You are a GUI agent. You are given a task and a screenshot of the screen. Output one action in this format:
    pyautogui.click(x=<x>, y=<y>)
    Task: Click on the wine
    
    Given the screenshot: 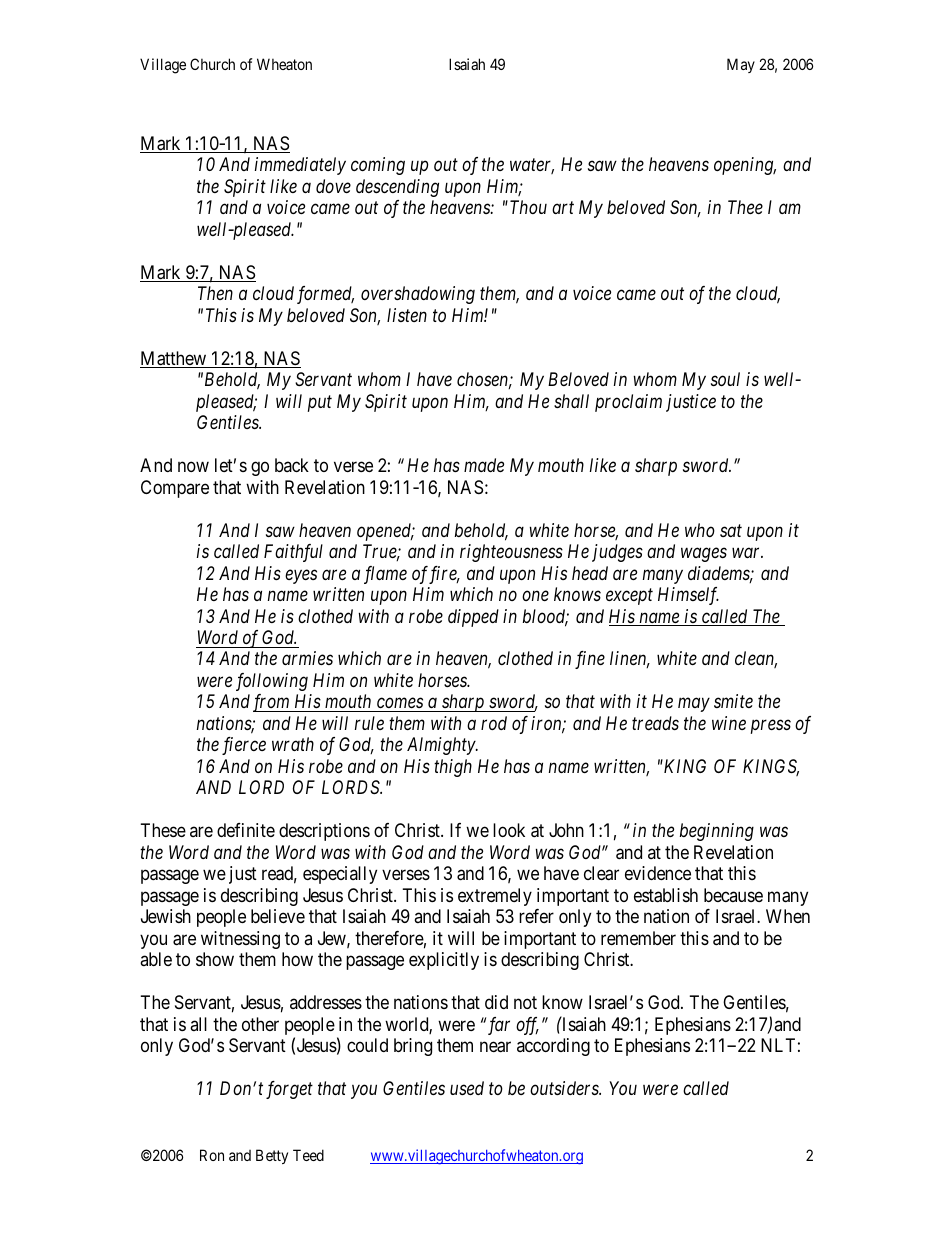 What is the action you would take?
    pyautogui.click(x=729, y=723)
